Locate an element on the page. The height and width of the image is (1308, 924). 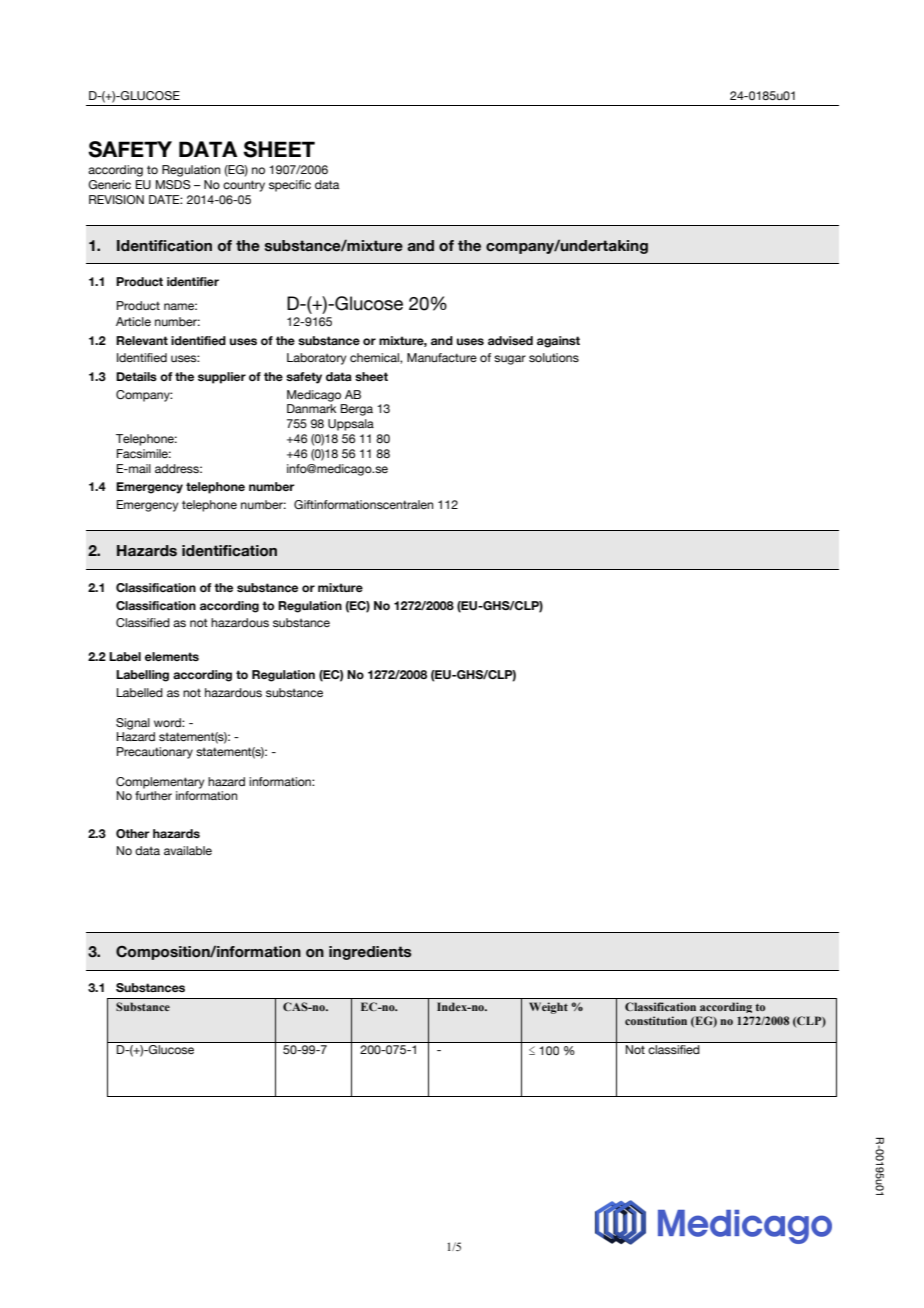
specific is located at coordinates (290, 186).
